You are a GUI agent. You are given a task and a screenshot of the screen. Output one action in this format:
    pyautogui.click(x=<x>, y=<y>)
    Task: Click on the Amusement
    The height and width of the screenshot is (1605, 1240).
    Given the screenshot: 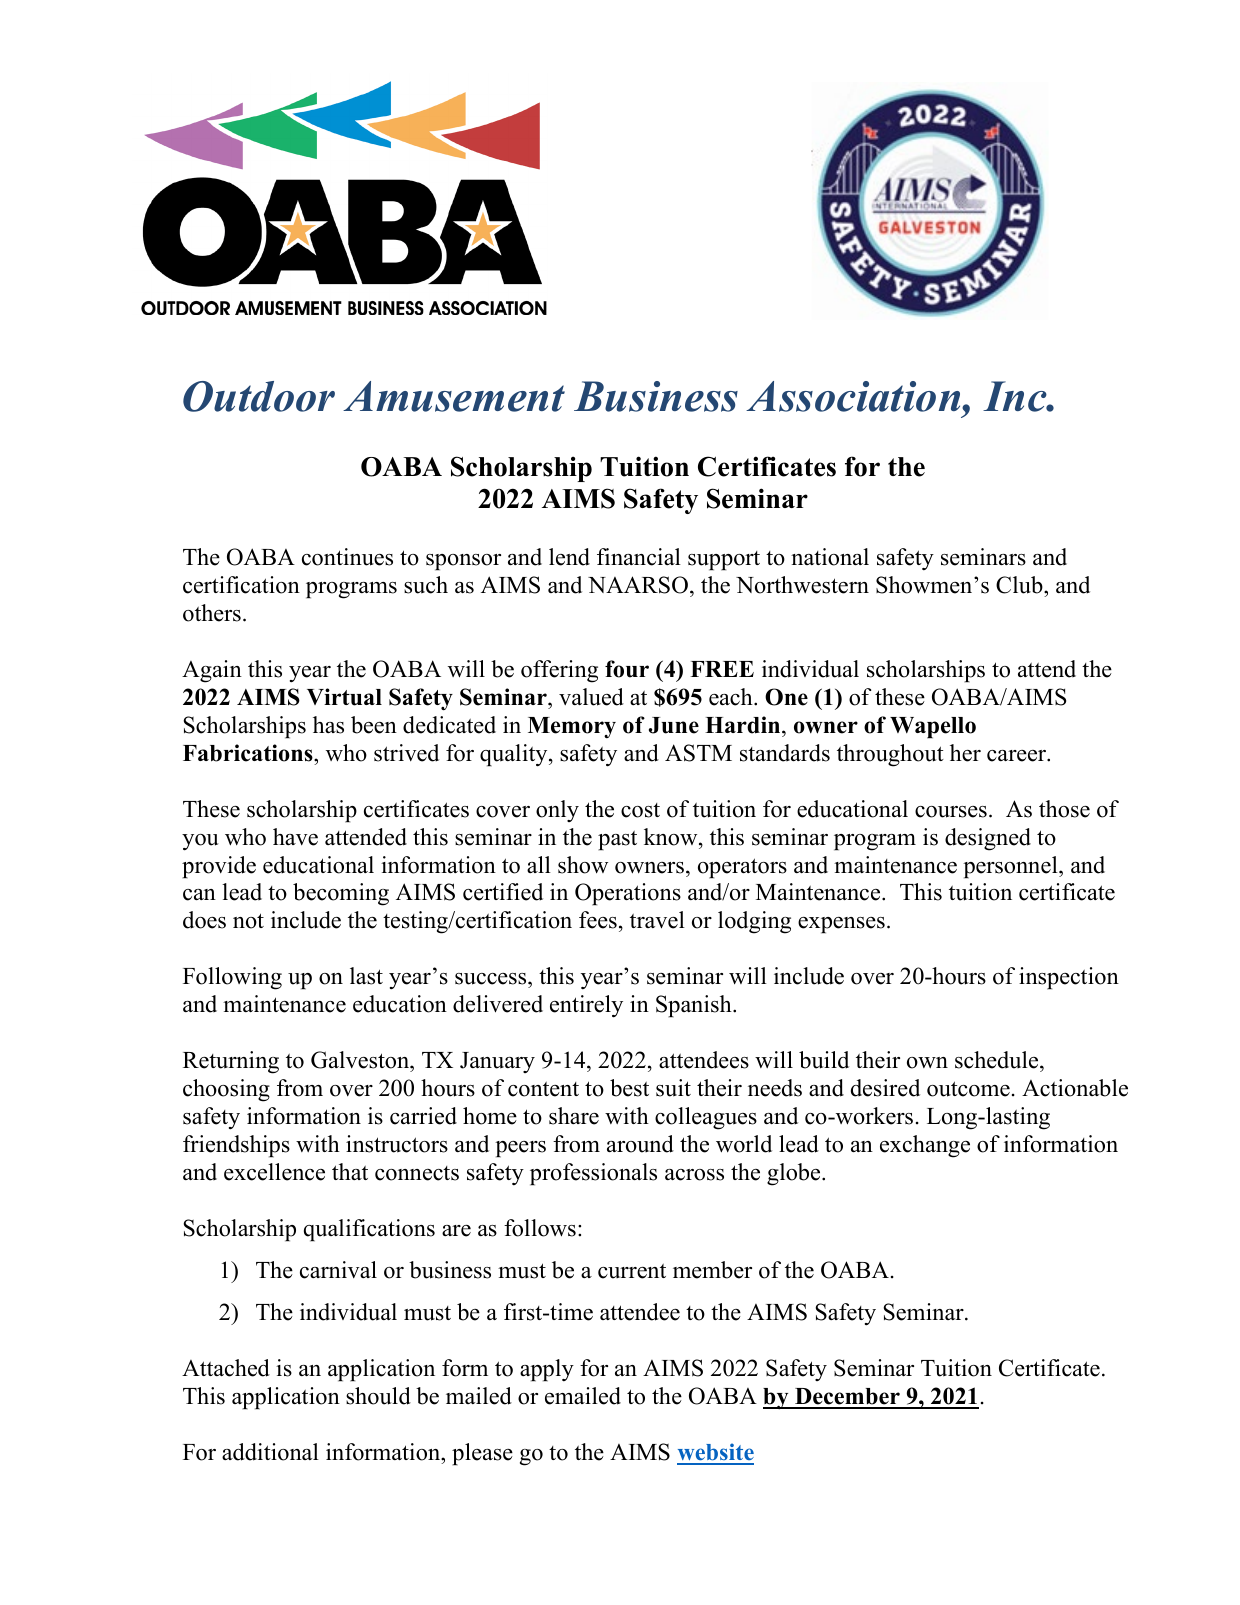 What is the action you would take?
    pyautogui.click(x=454, y=396)
